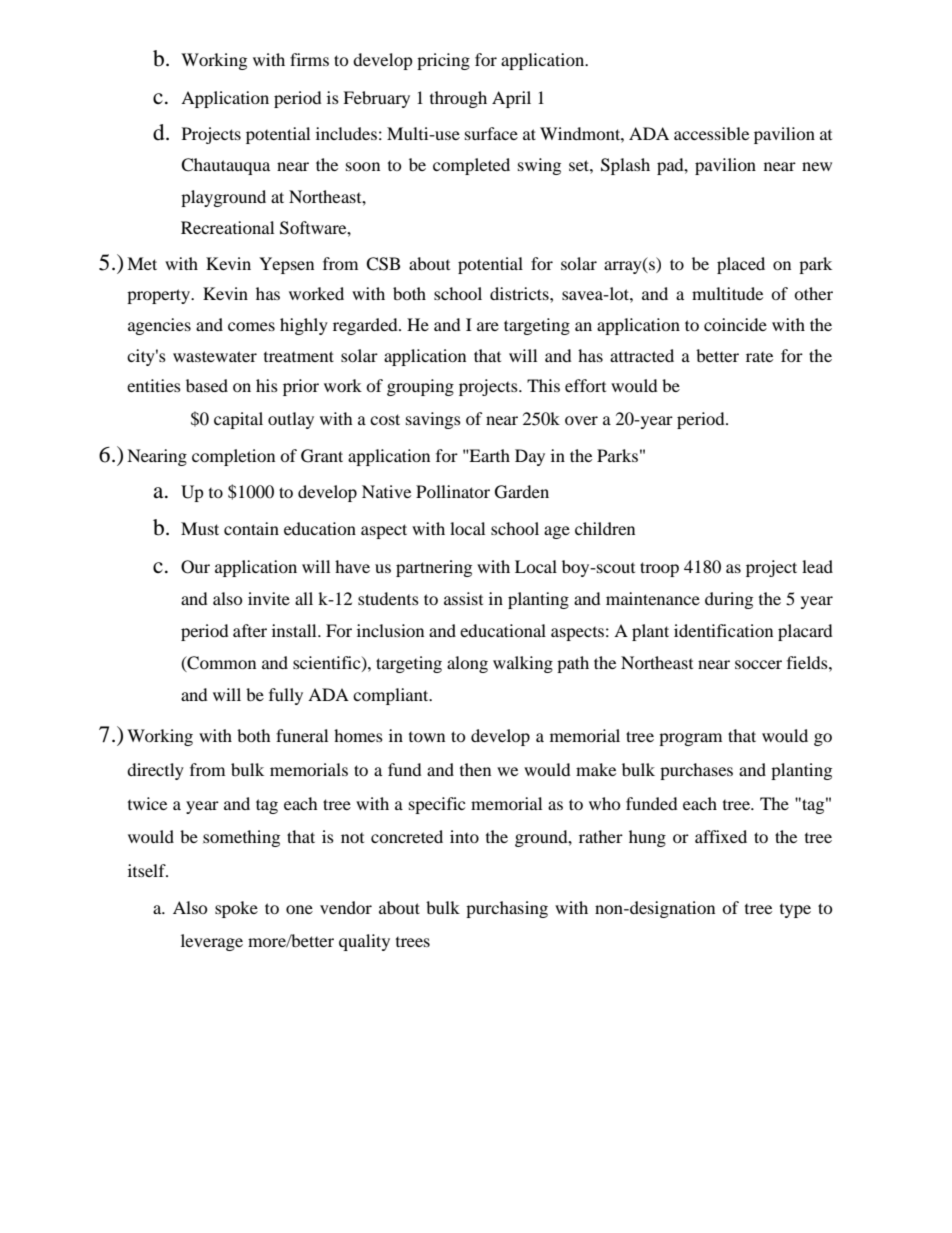 The image size is (952, 1233). What do you see at coordinates (309, 59) in the screenshot?
I see `firms` at bounding box center [309, 59].
